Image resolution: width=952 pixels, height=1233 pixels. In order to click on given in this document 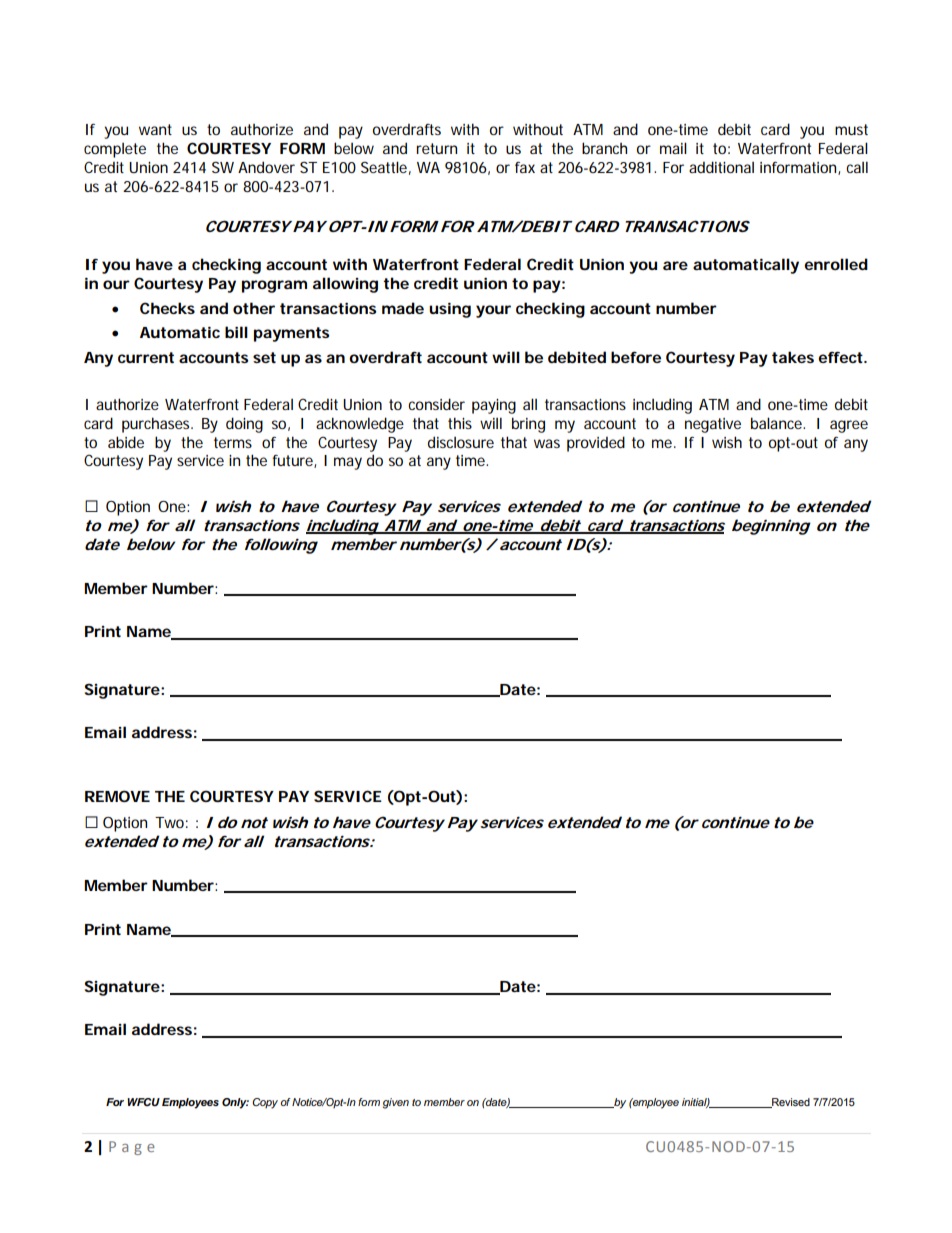, I will do `click(396, 1103)`.
